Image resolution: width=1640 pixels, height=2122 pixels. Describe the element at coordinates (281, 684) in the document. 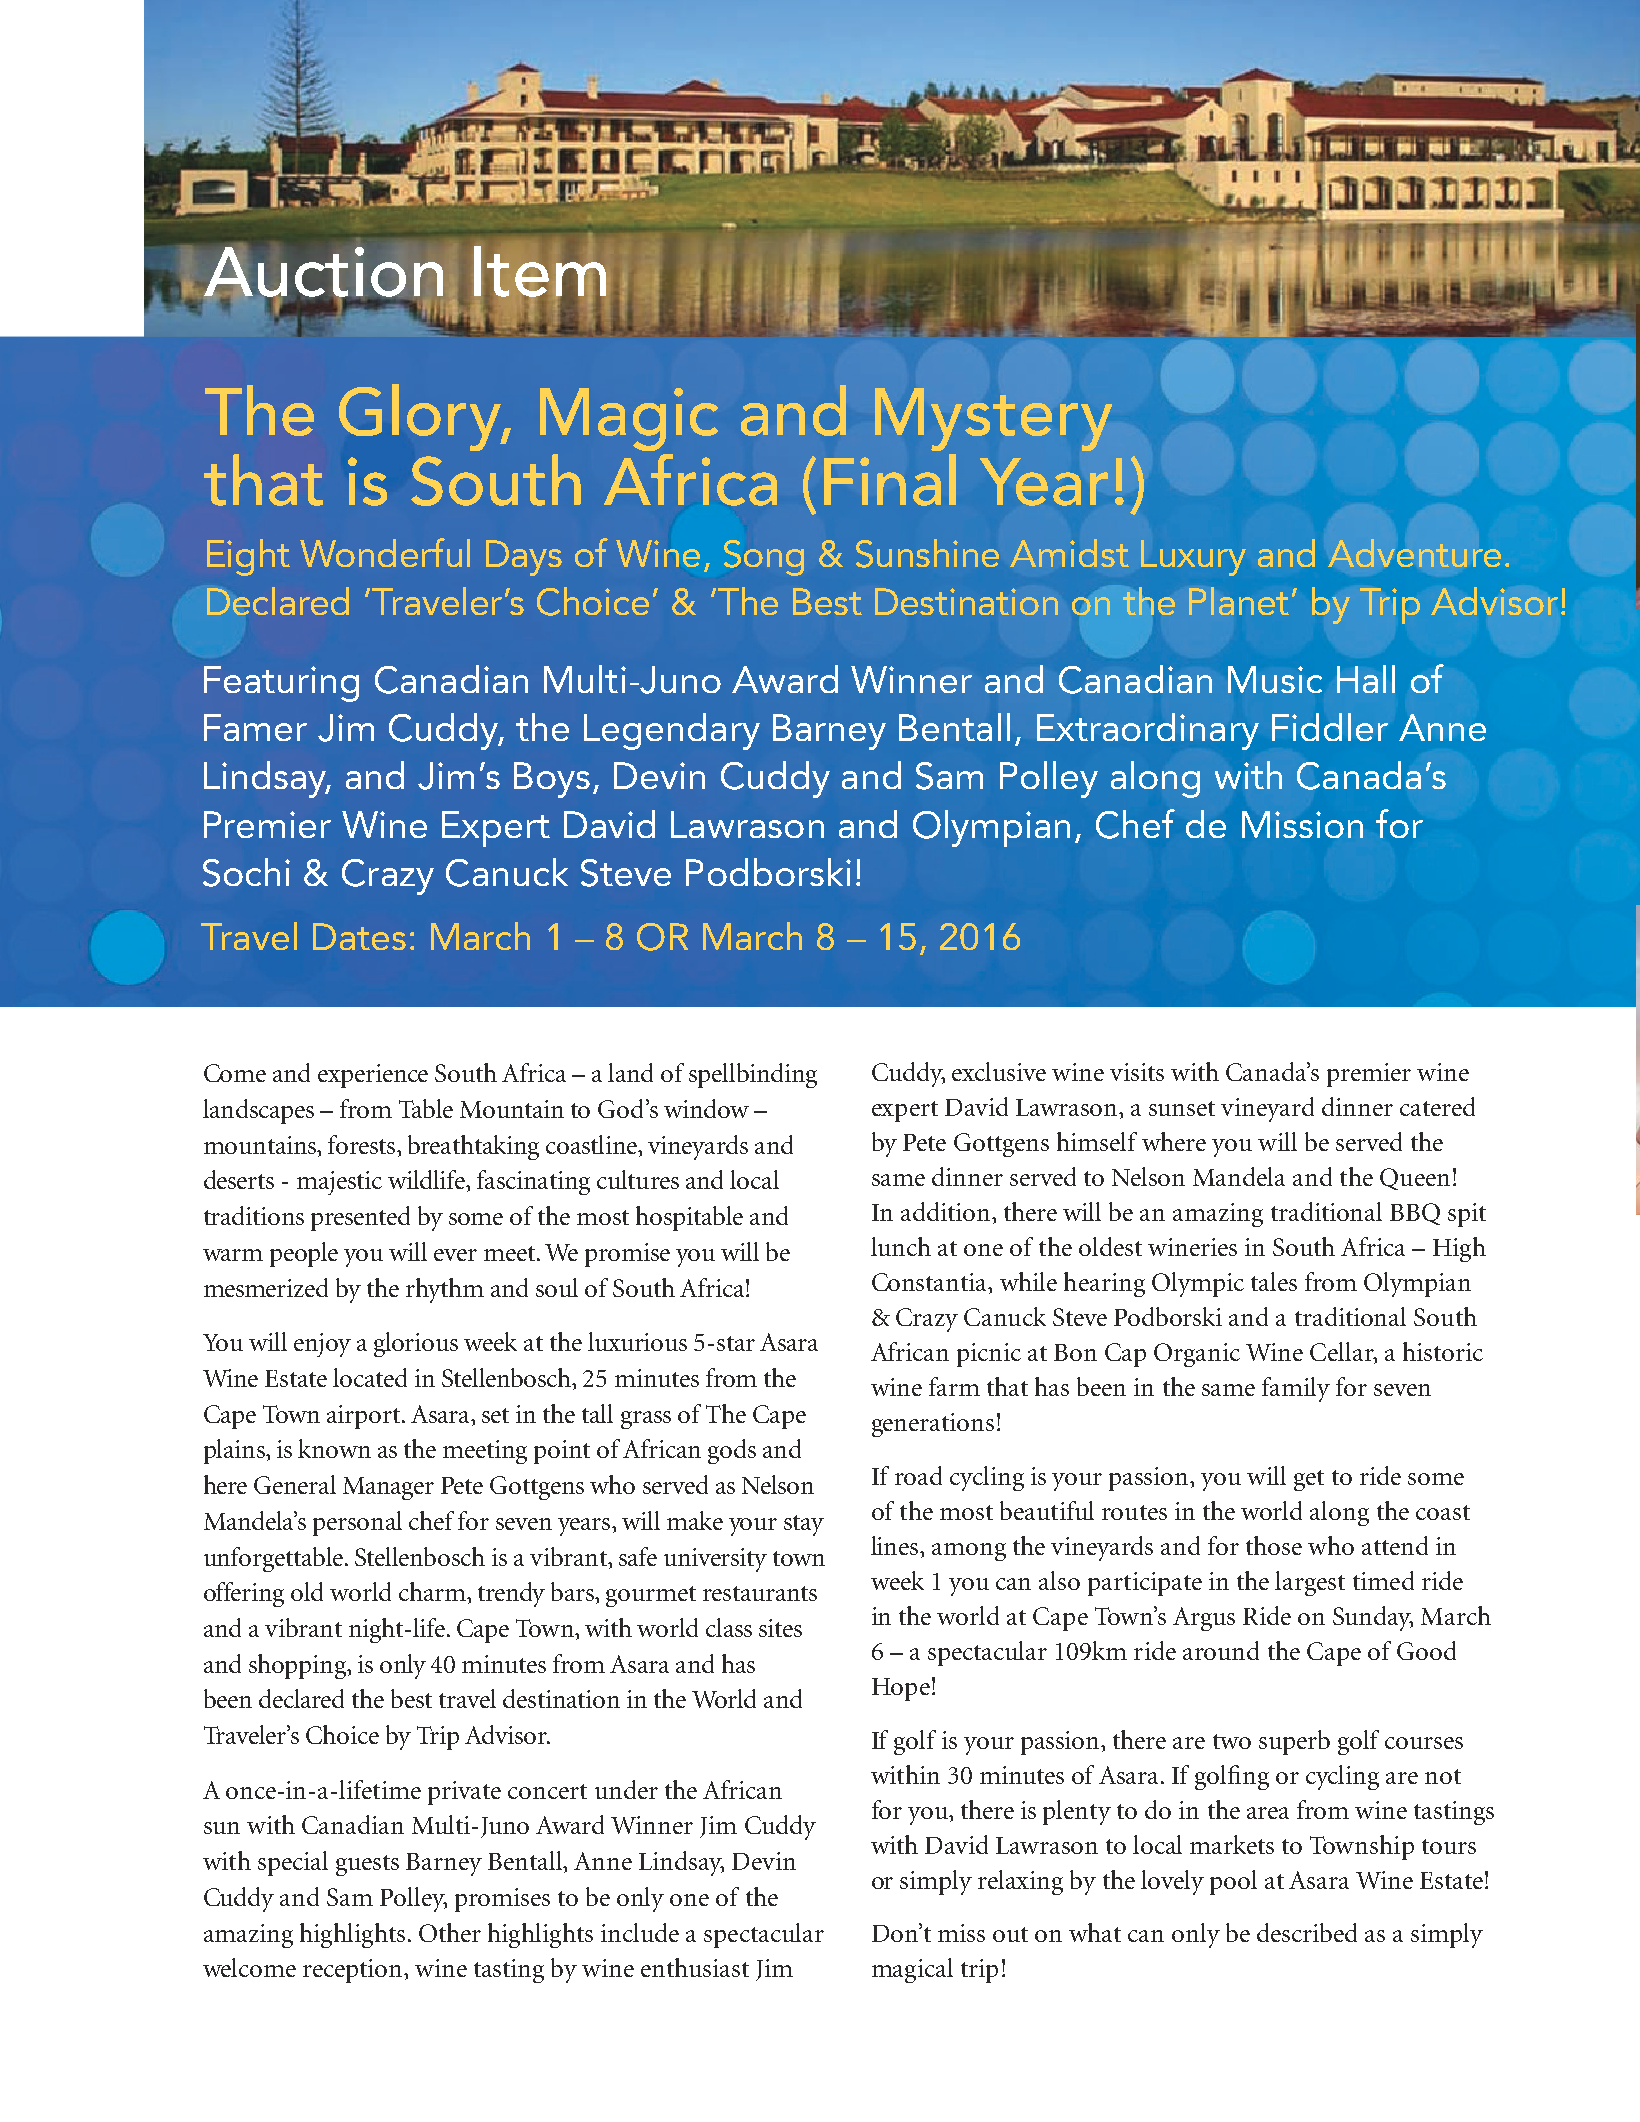

I see `Featuring` at that location.
